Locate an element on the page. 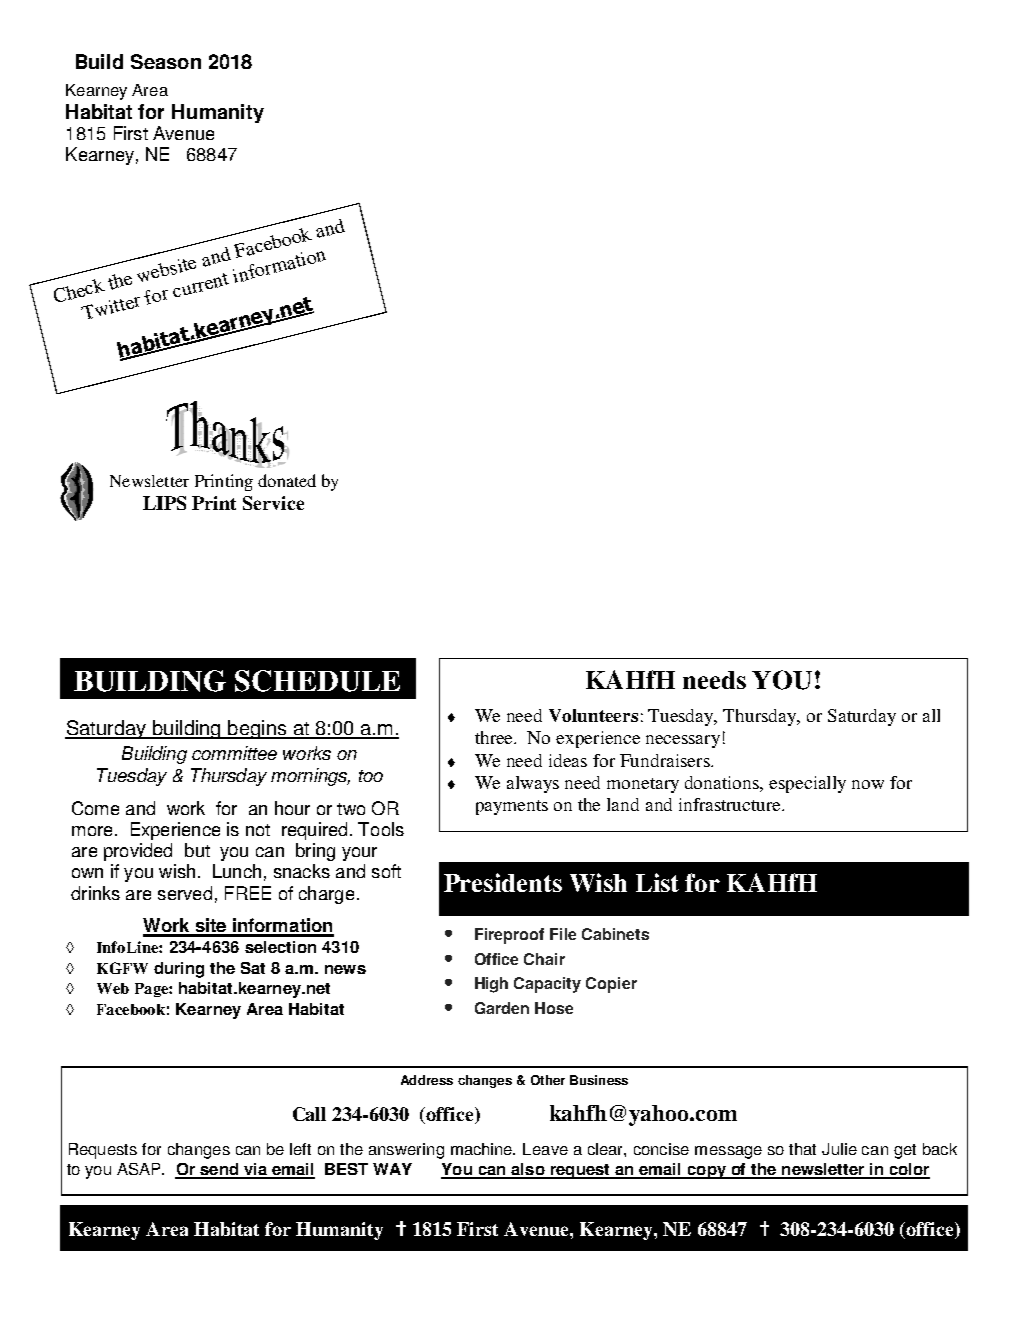 Image resolution: width=1029 pixels, height=1331 pixels. committee is located at coordinates (234, 753).
